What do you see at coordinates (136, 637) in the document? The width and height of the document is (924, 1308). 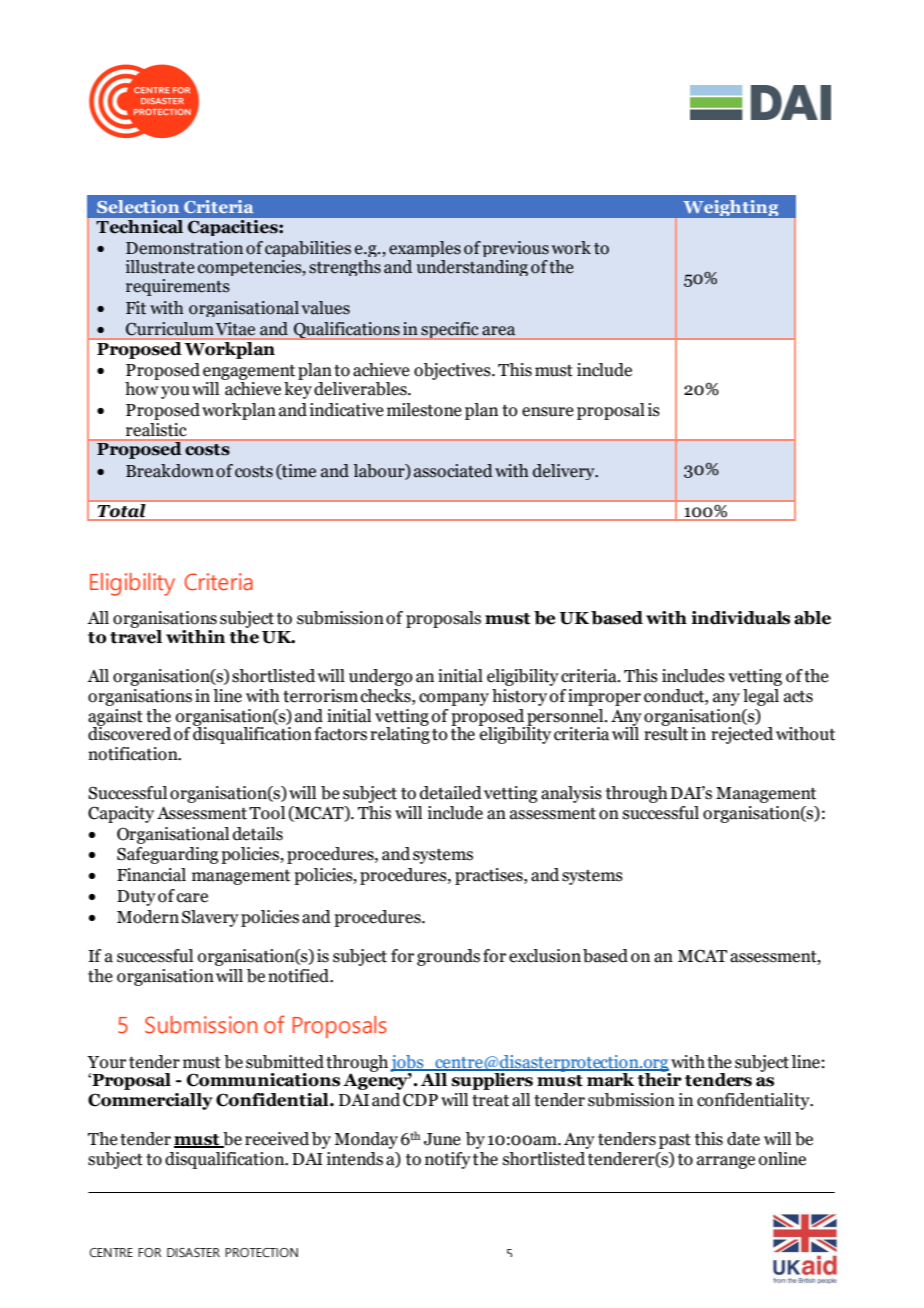 I see `travel` at bounding box center [136, 637].
